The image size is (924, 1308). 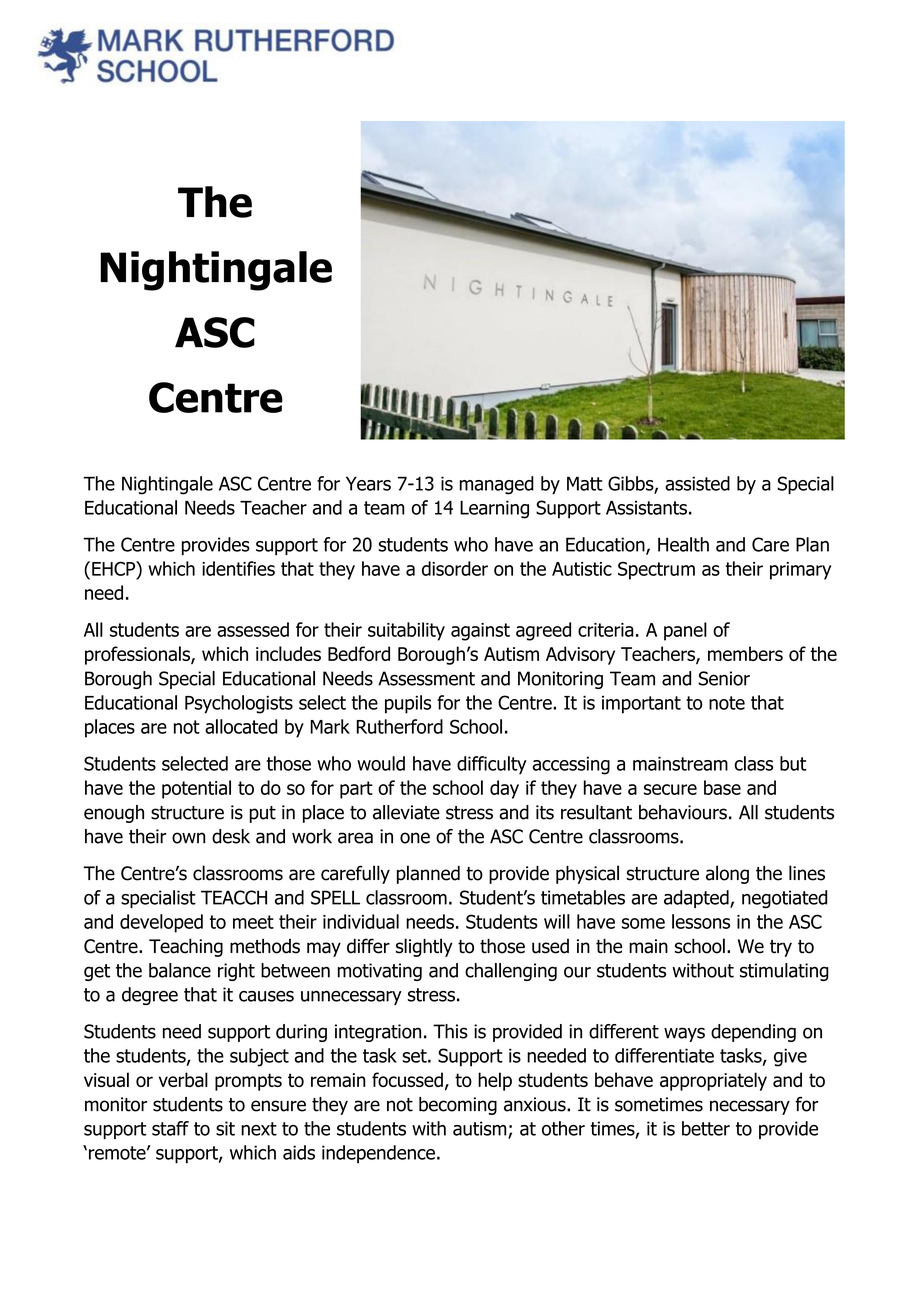 I want to click on becoming, so click(x=458, y=1106).
